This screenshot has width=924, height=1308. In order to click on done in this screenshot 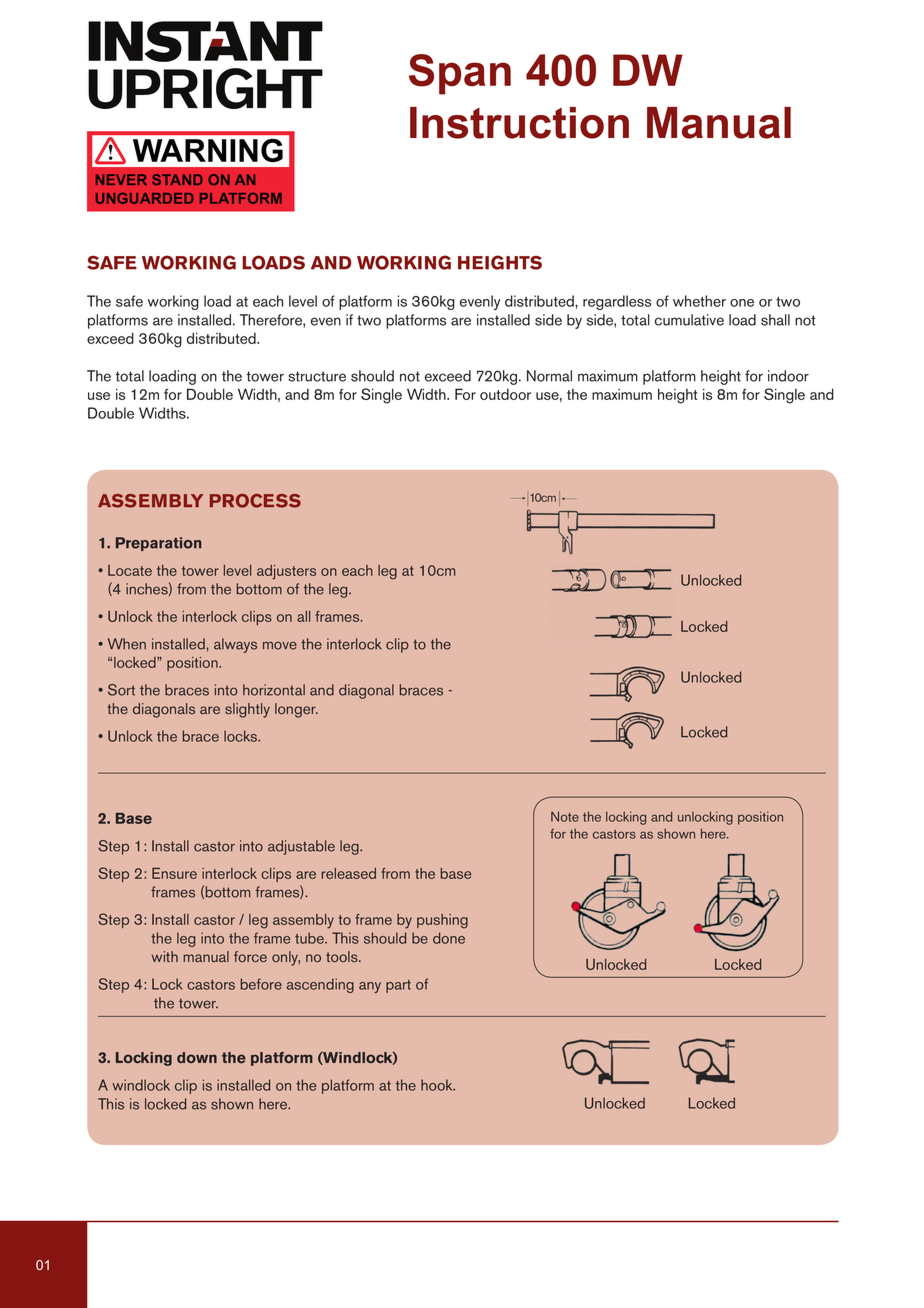, I will do `click(449, 938)`.
